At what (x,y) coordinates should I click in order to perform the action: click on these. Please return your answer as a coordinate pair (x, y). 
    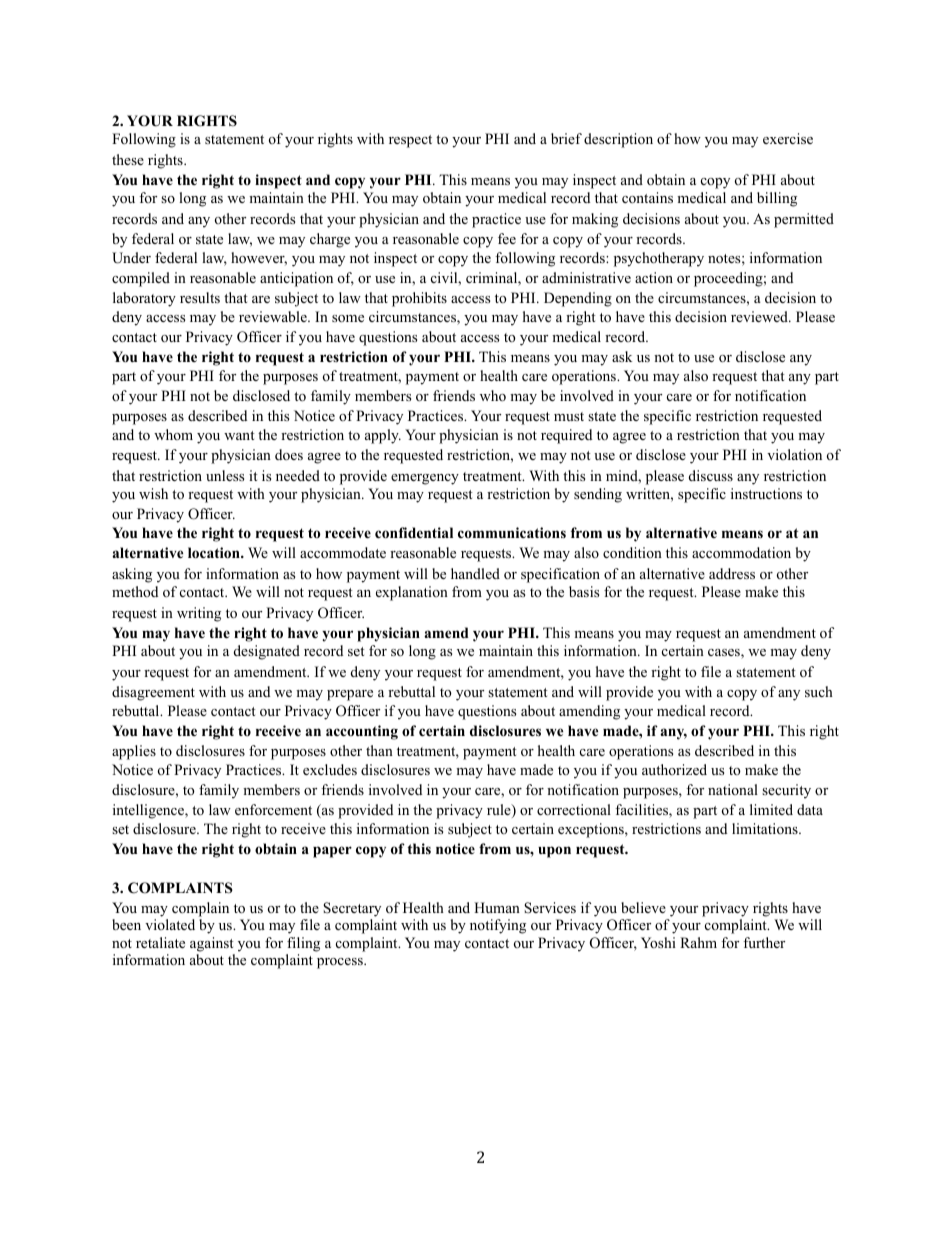
    Looking at the image, I should click on (128, 159).
